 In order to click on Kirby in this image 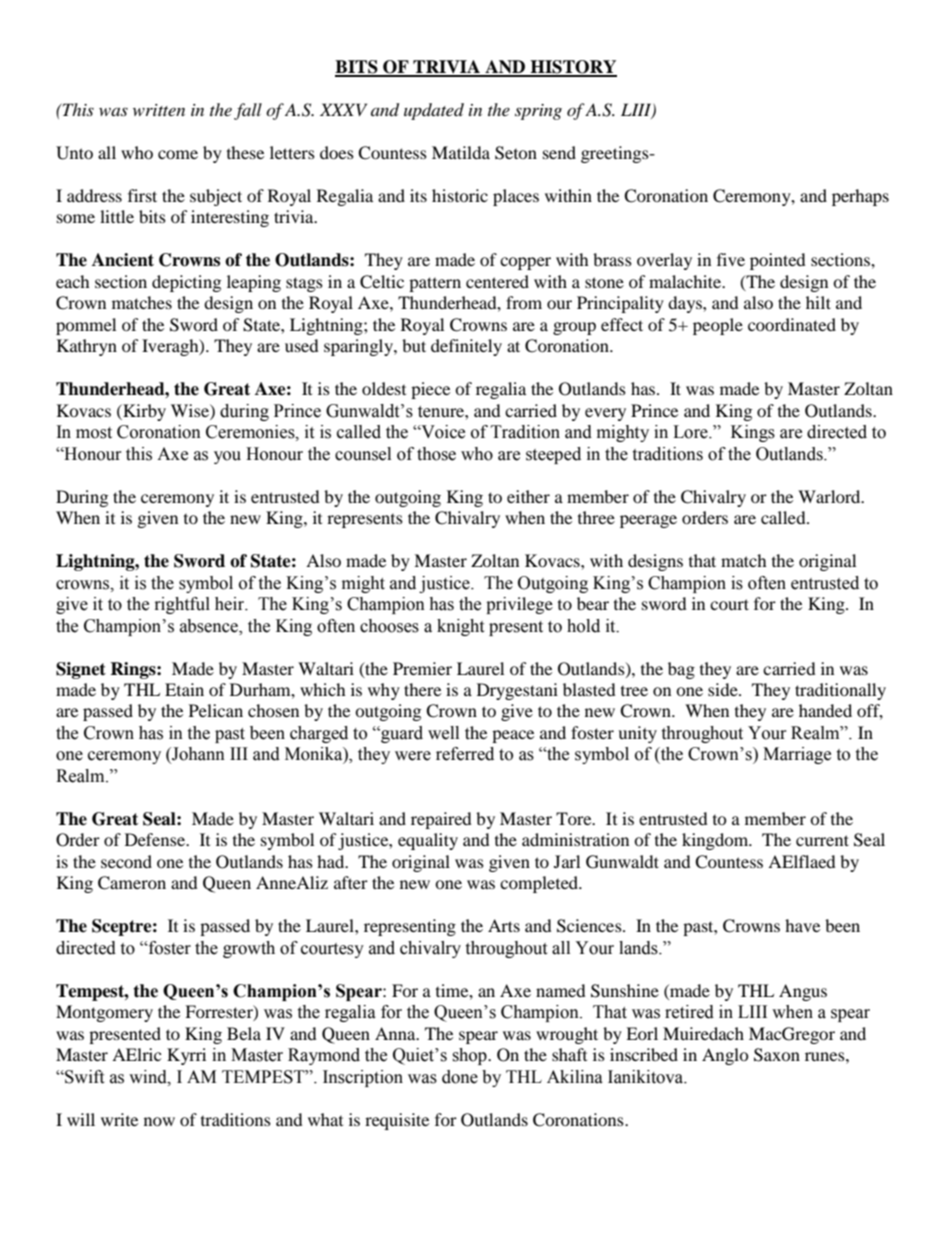, I will do `click(143, 412)`.
